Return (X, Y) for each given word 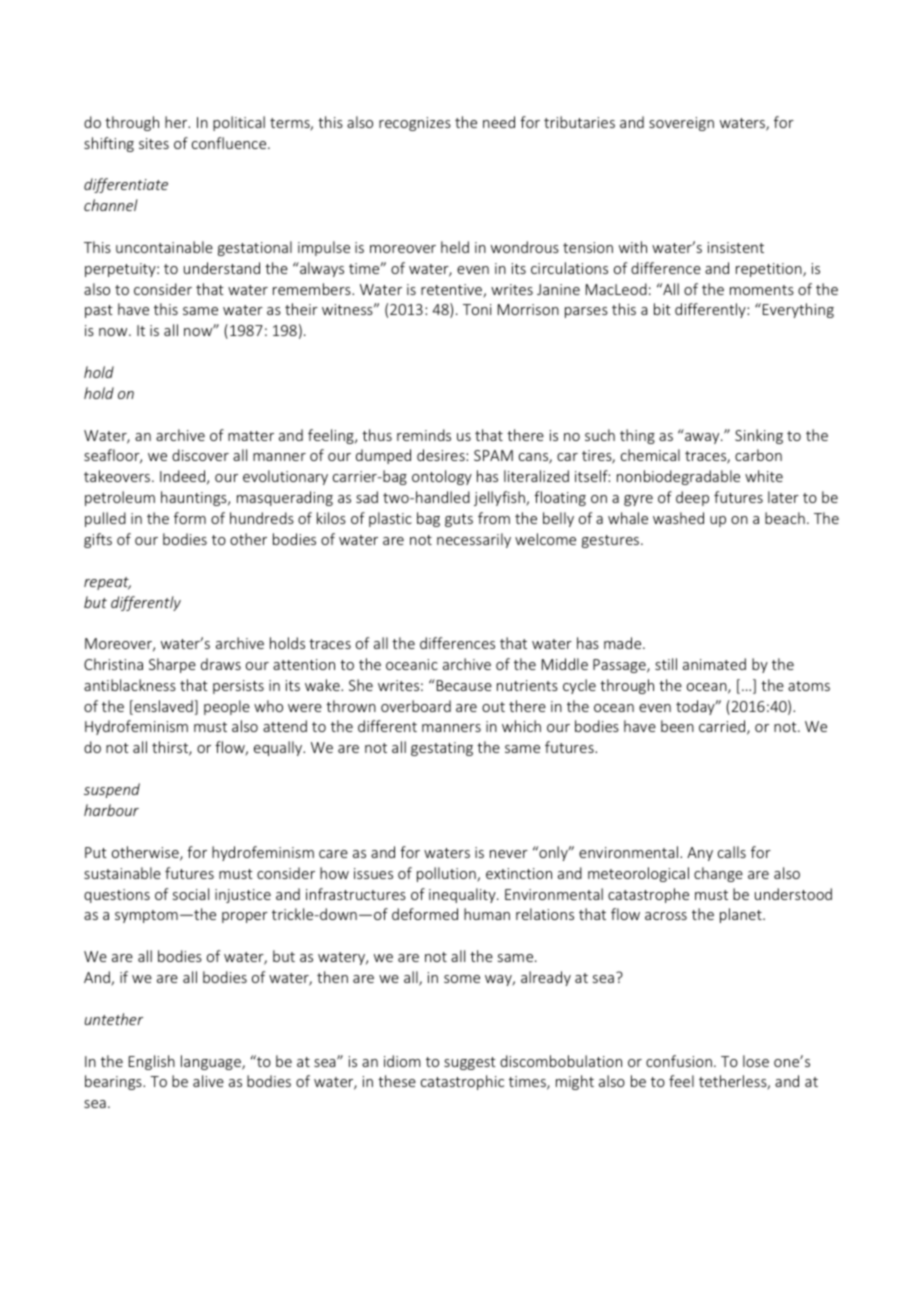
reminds (424, 435)
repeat (107, 583)
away (703, 438)
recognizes (415, 124)
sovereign (681, 124)
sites (154, 143)
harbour (111, 810)
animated (714, 664)
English (152, 1062)
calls (732, 852)
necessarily (474, 540)
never (509, 854)
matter (251, 436)
